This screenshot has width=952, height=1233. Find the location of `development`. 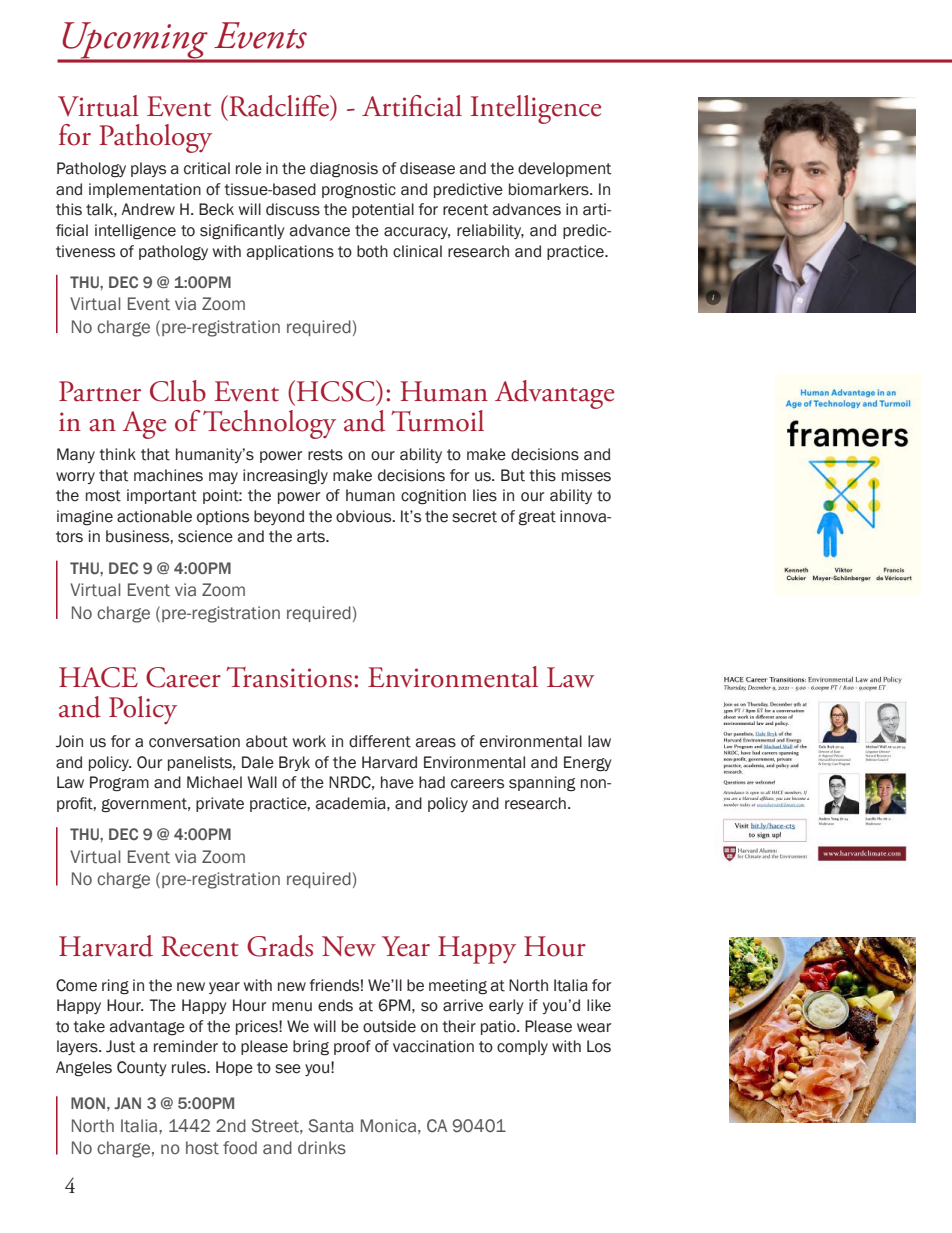

development is located at coordinates (564, 169).
